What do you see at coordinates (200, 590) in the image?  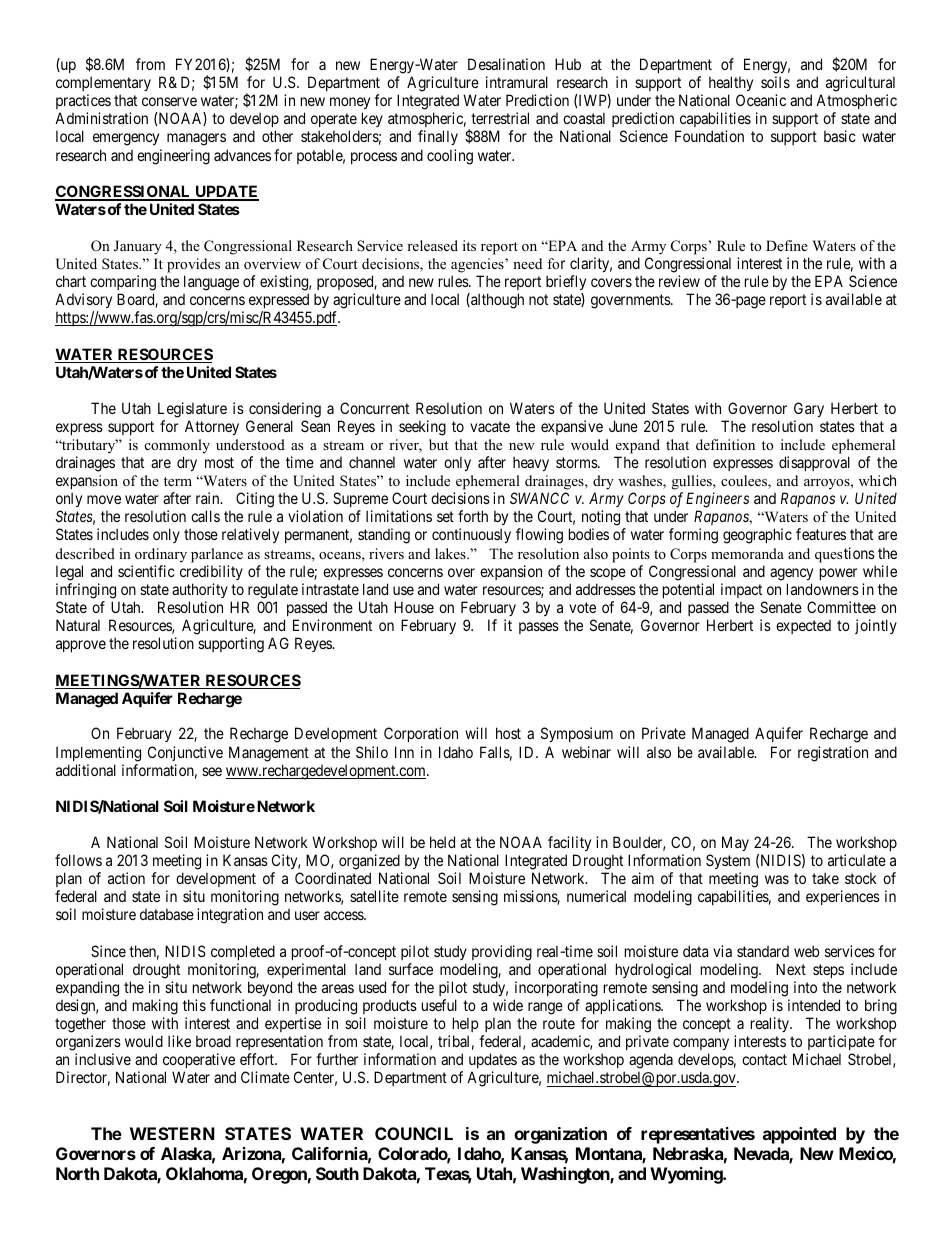 I see `authority` at bounding box center [200, 590].
